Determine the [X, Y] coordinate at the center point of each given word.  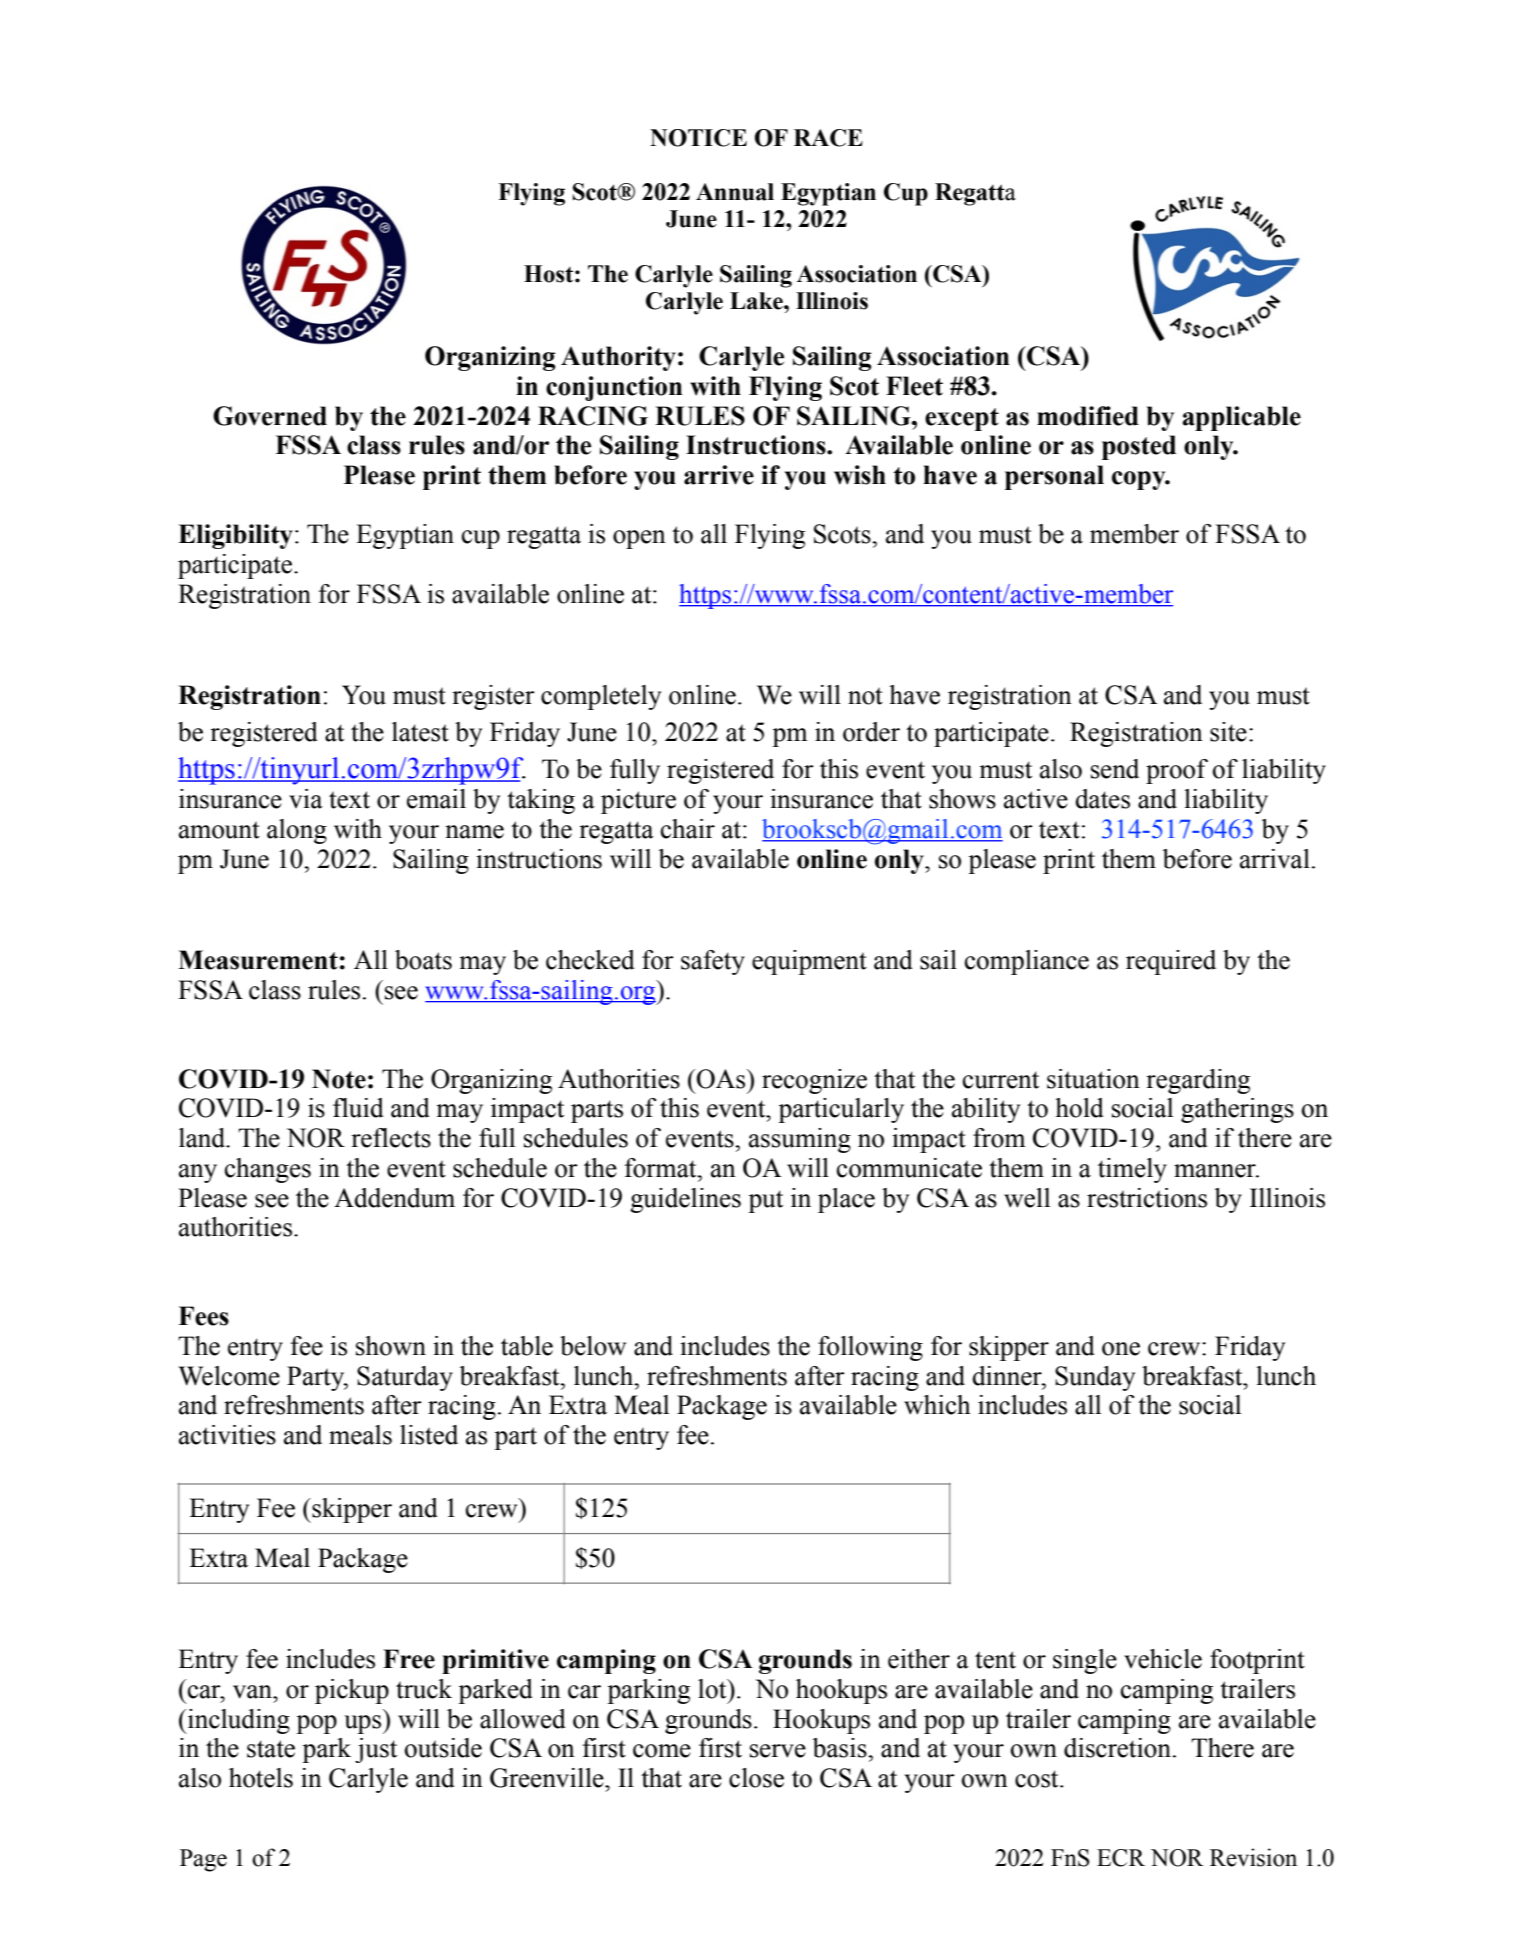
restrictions [1147, 1198]
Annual [735, 192]
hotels [261, 1778]
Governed [270, 416]
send [1115, 769]
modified [1088, 416]
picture [638, 801]
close [756, 1778]
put [765, 1201]
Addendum [394, 1198]
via [306, 799]
